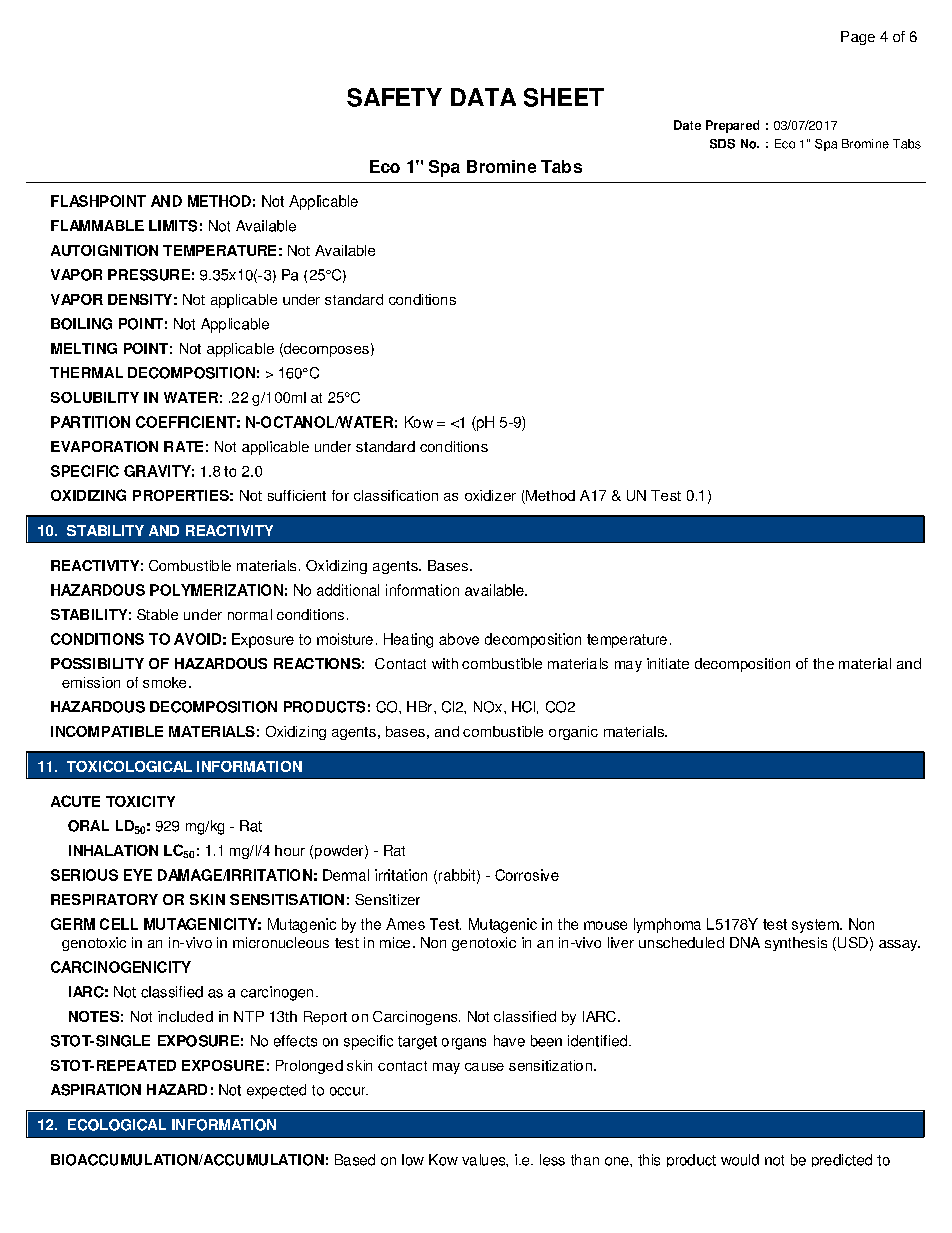 The width and height of the document is (952, 1233). What do you see at coordinates (668, 663) in the document?
I see `initiate` at bounding box center [668, 663].
